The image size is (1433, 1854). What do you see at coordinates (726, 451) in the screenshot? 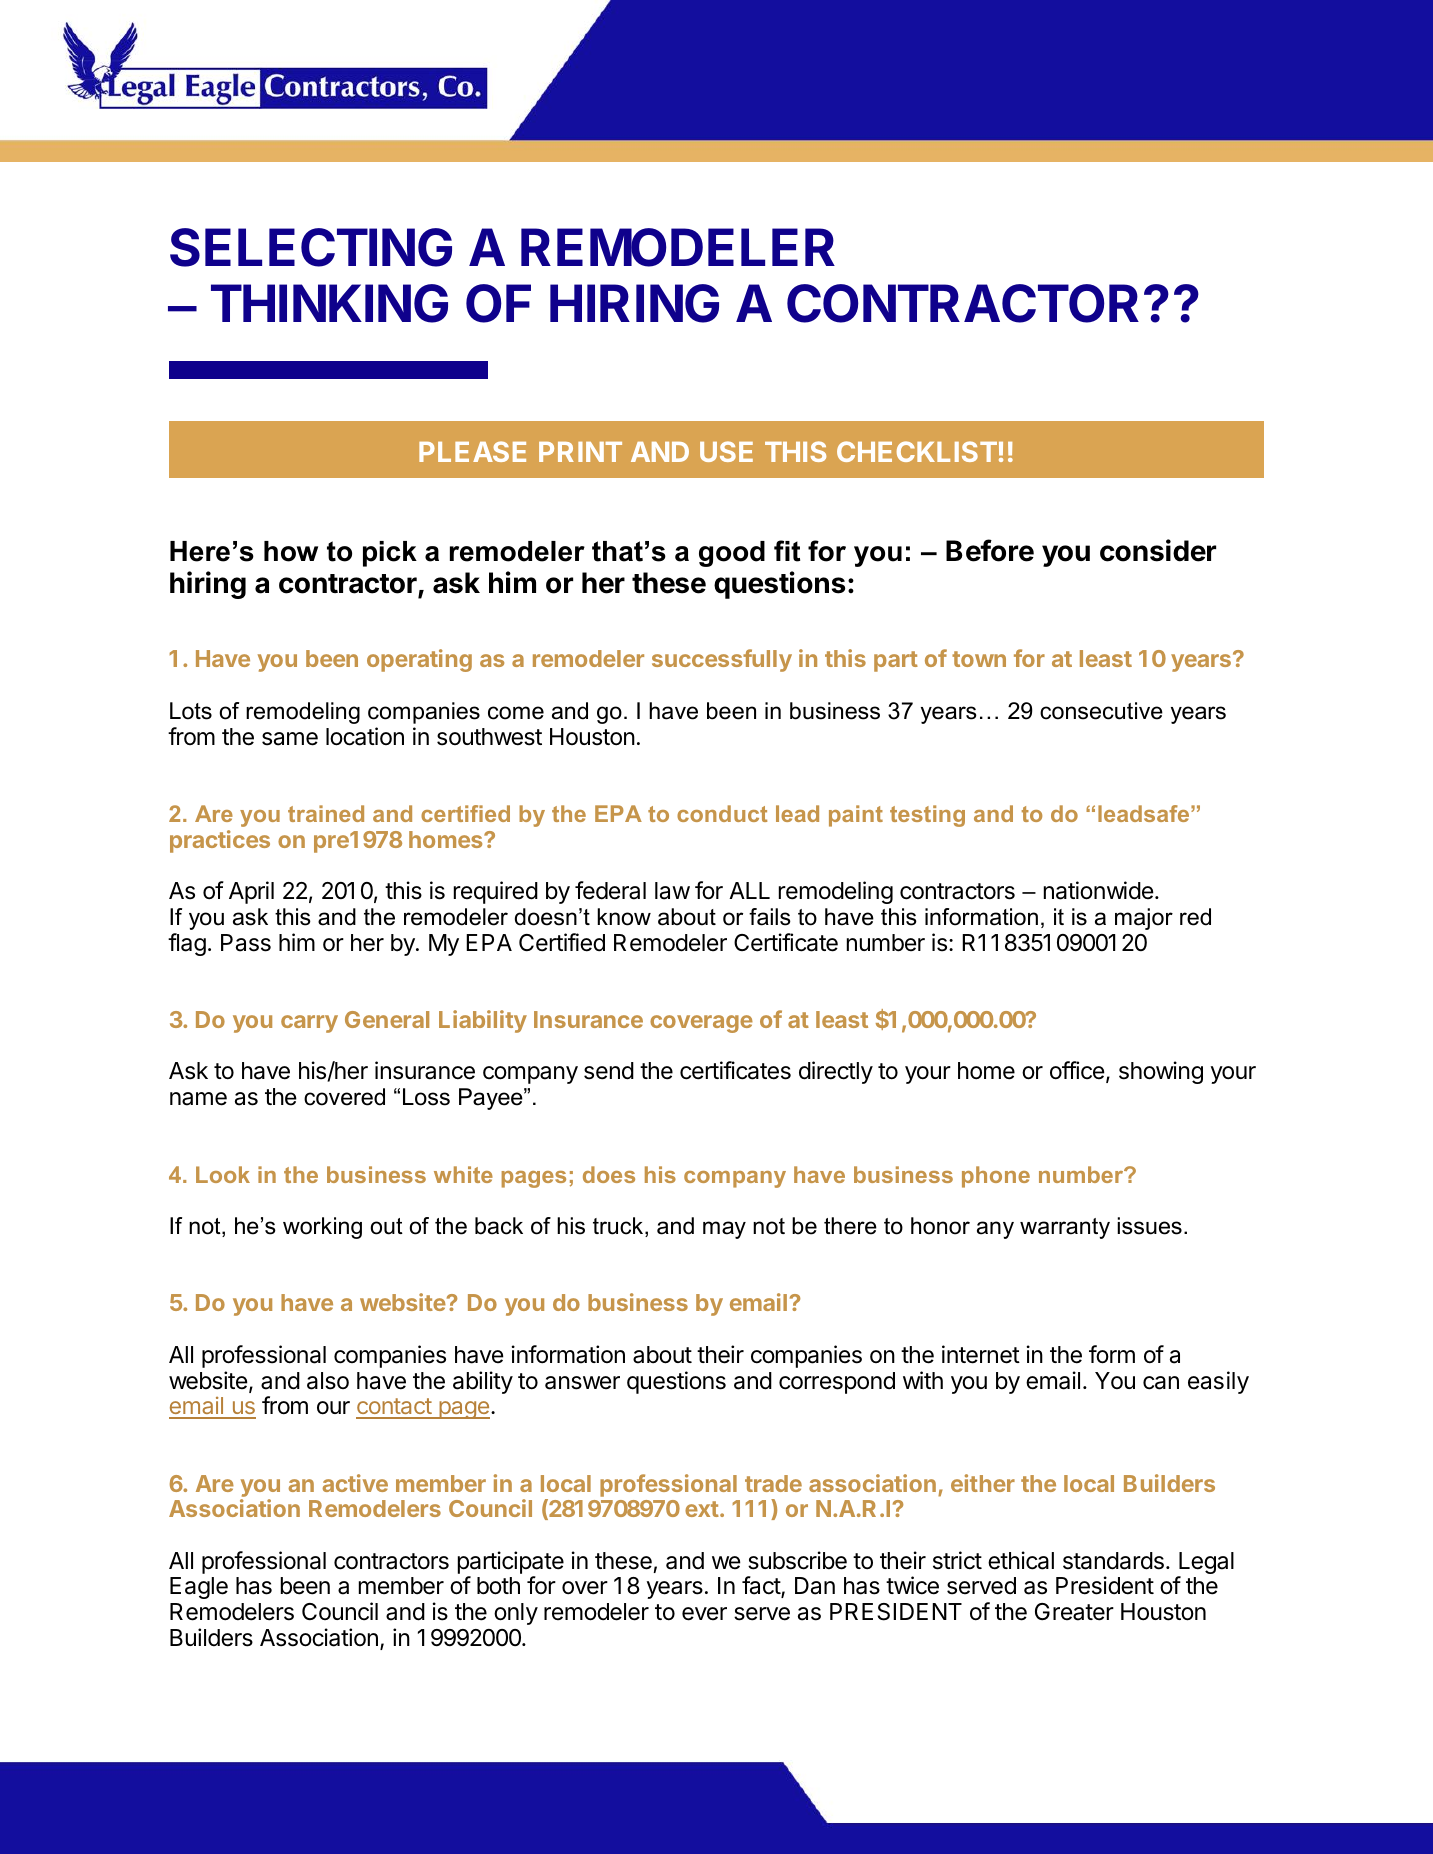
I see `USE` at bounding box center [726, 451].
